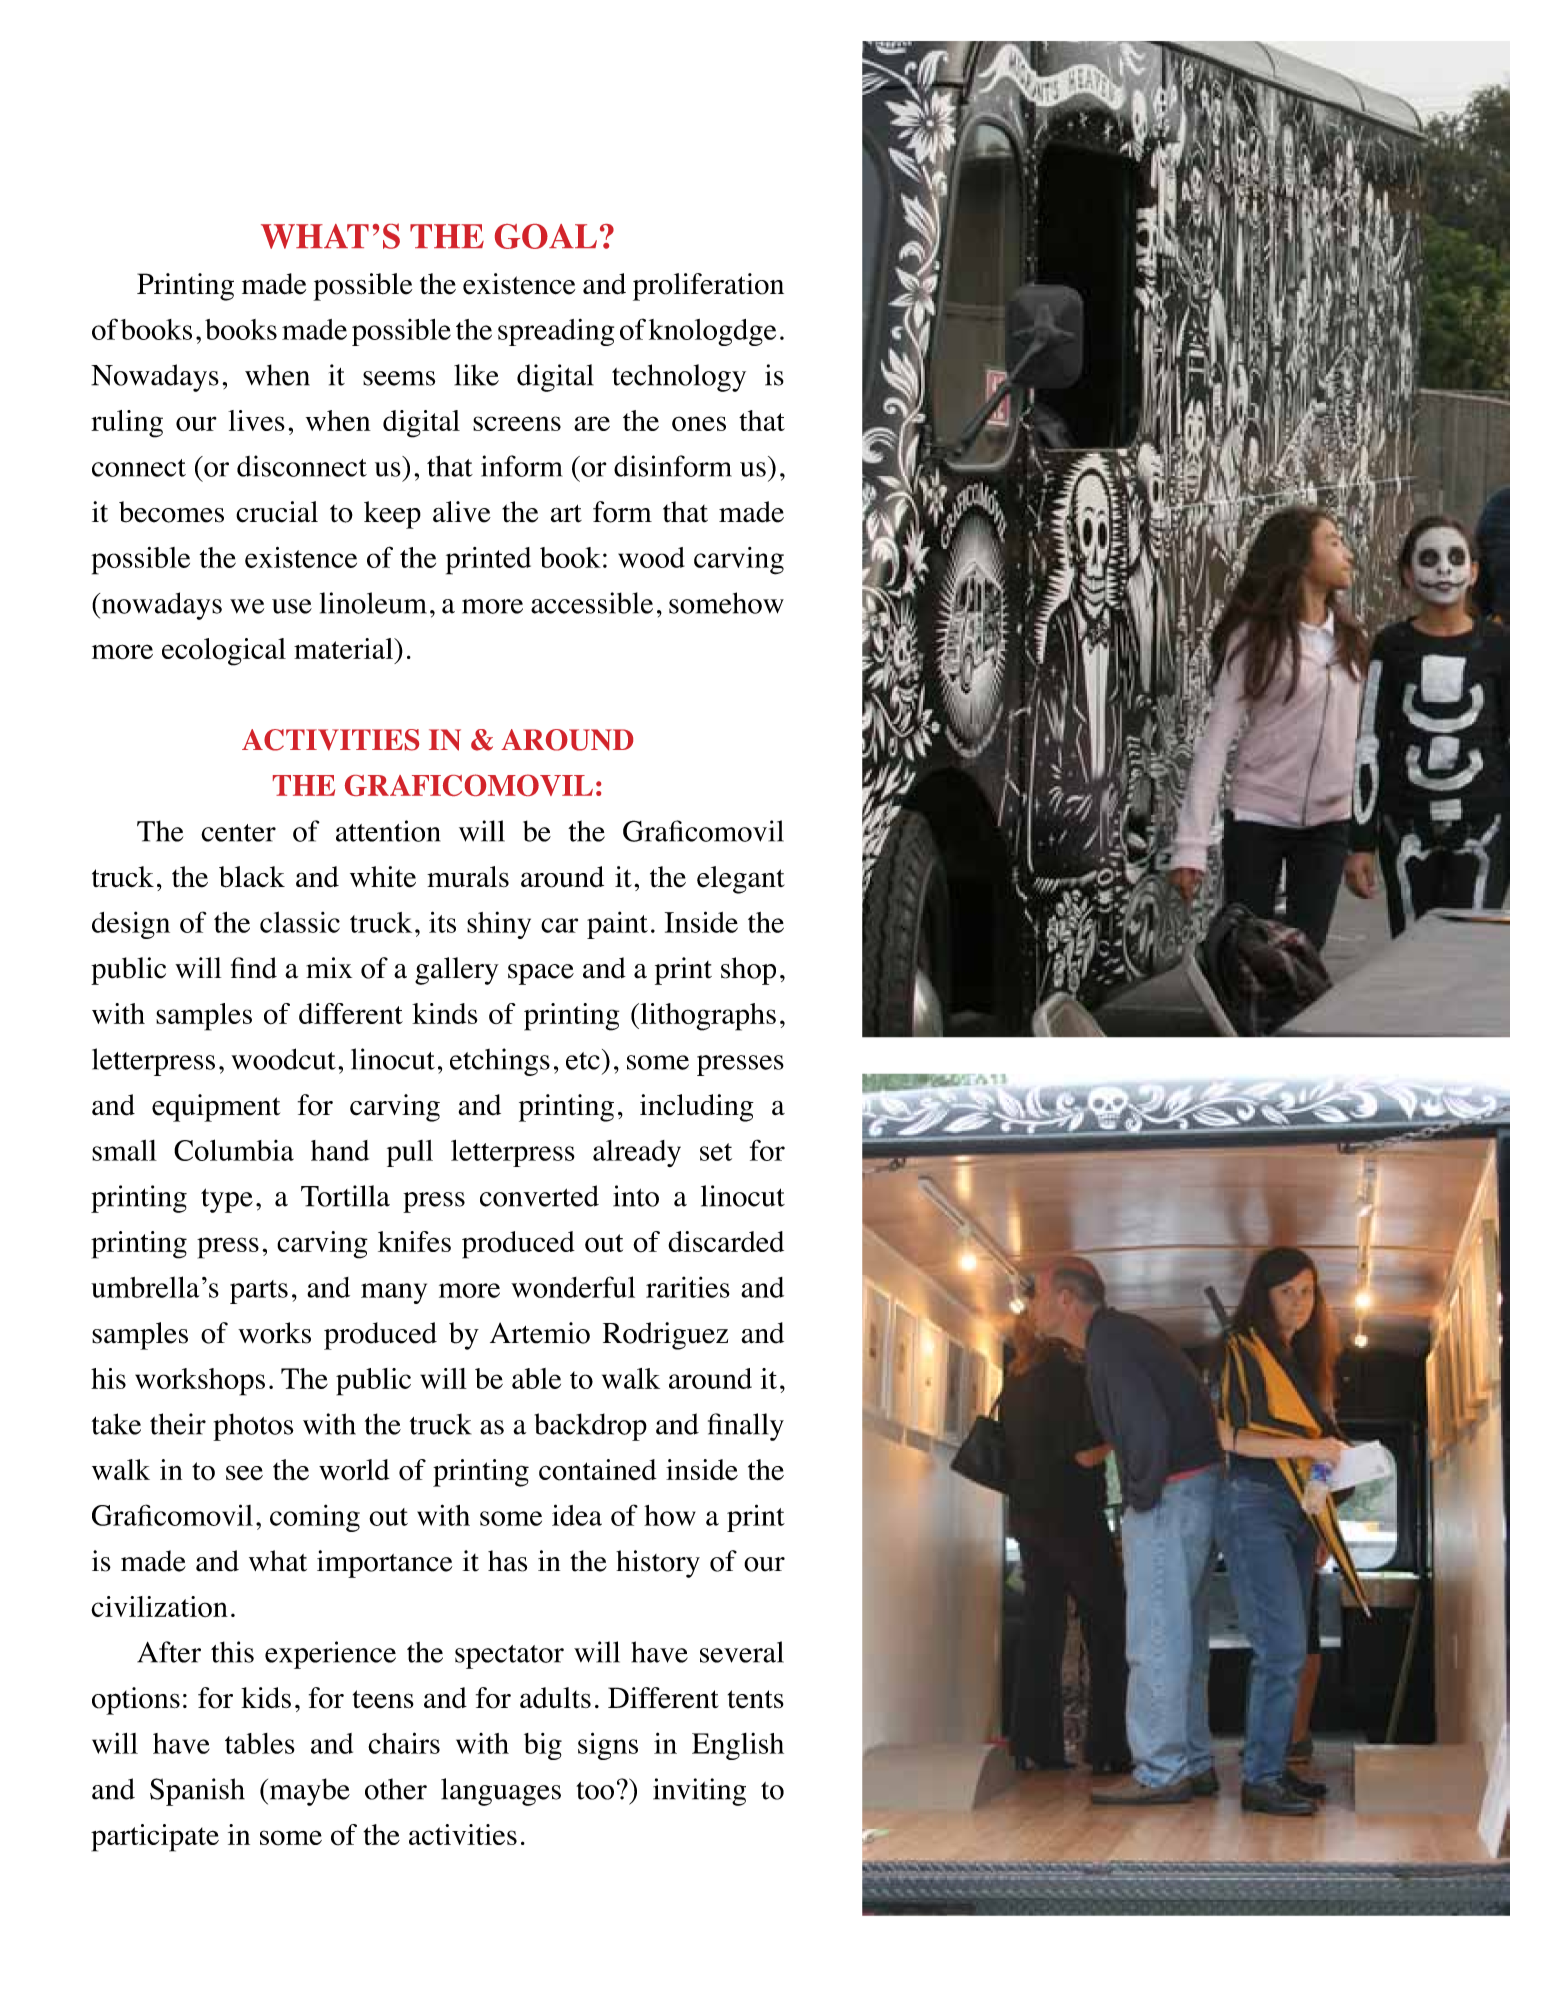 This page has width=1551, height=2007. I want to click on Spanish, so click(197, 1792).
